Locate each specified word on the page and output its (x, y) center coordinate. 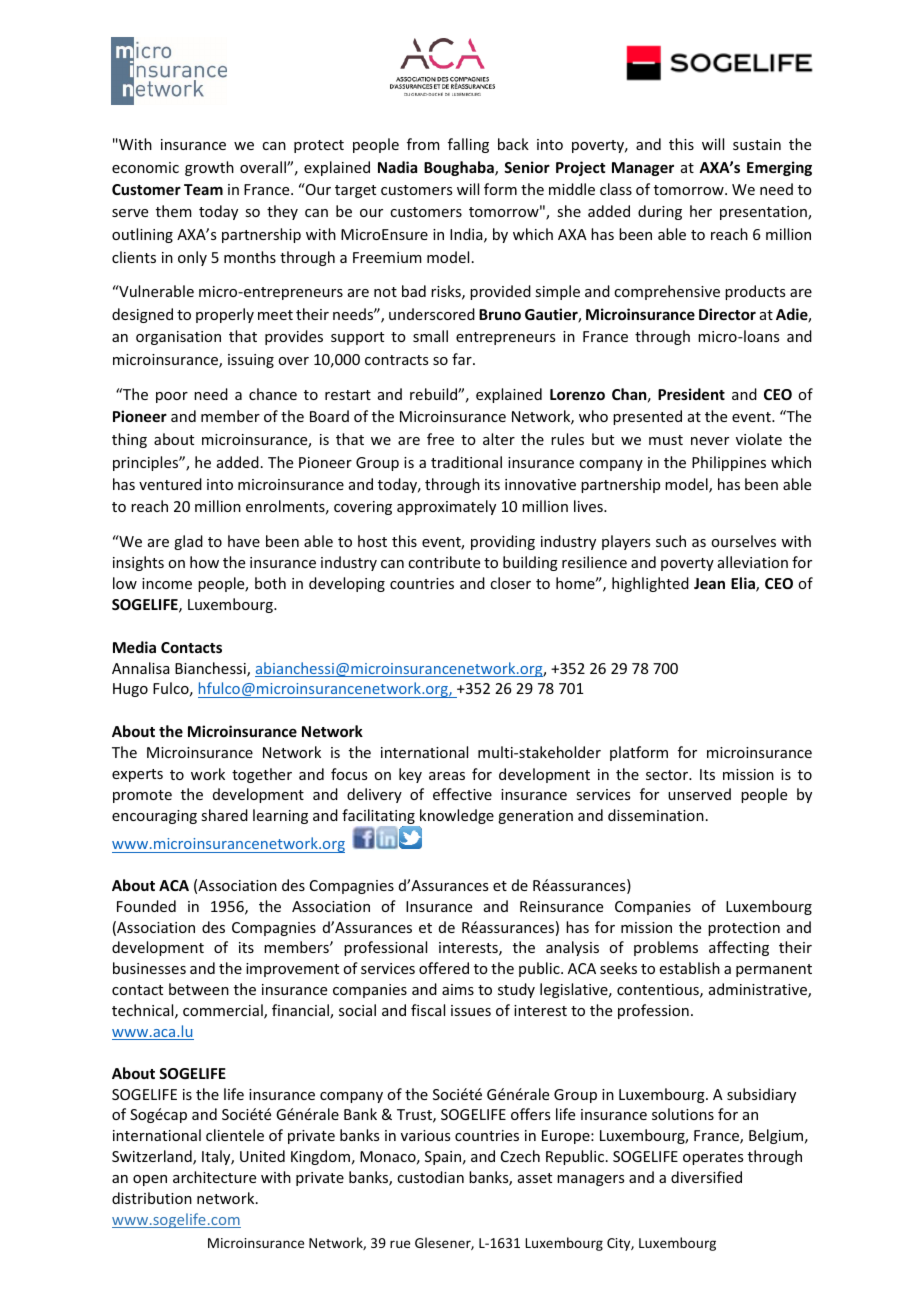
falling (468, 145)
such (671, 541)
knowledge (456, 818)
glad (188, 542)
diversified (706, 1177)
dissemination (656, 815)
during (660, 212)
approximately (446, 507)
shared (224, 815)
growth (209, 168)
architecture (214, 1177)
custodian (430, 1177)
